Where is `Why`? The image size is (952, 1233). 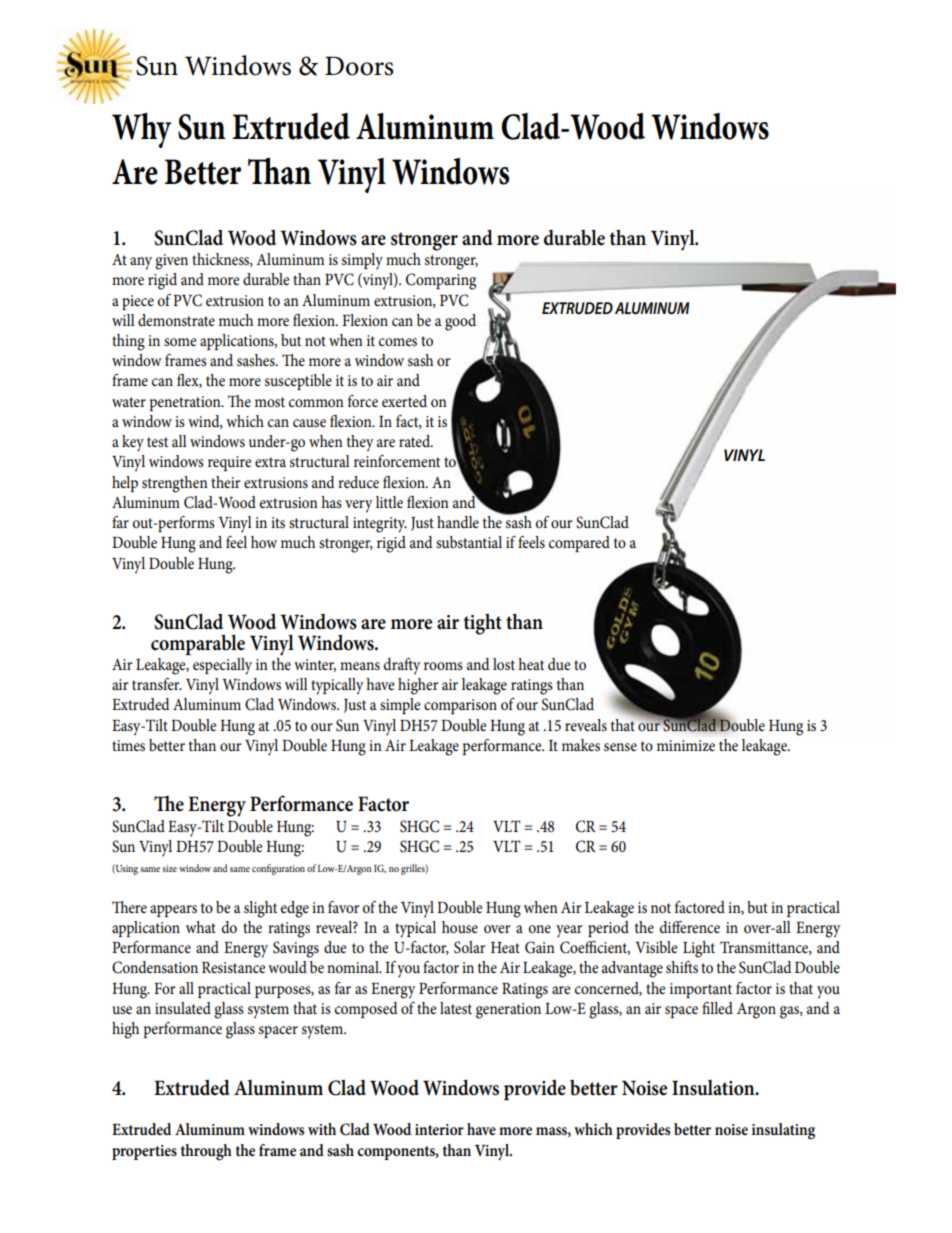
Why is located at coordinates (141, 130).
